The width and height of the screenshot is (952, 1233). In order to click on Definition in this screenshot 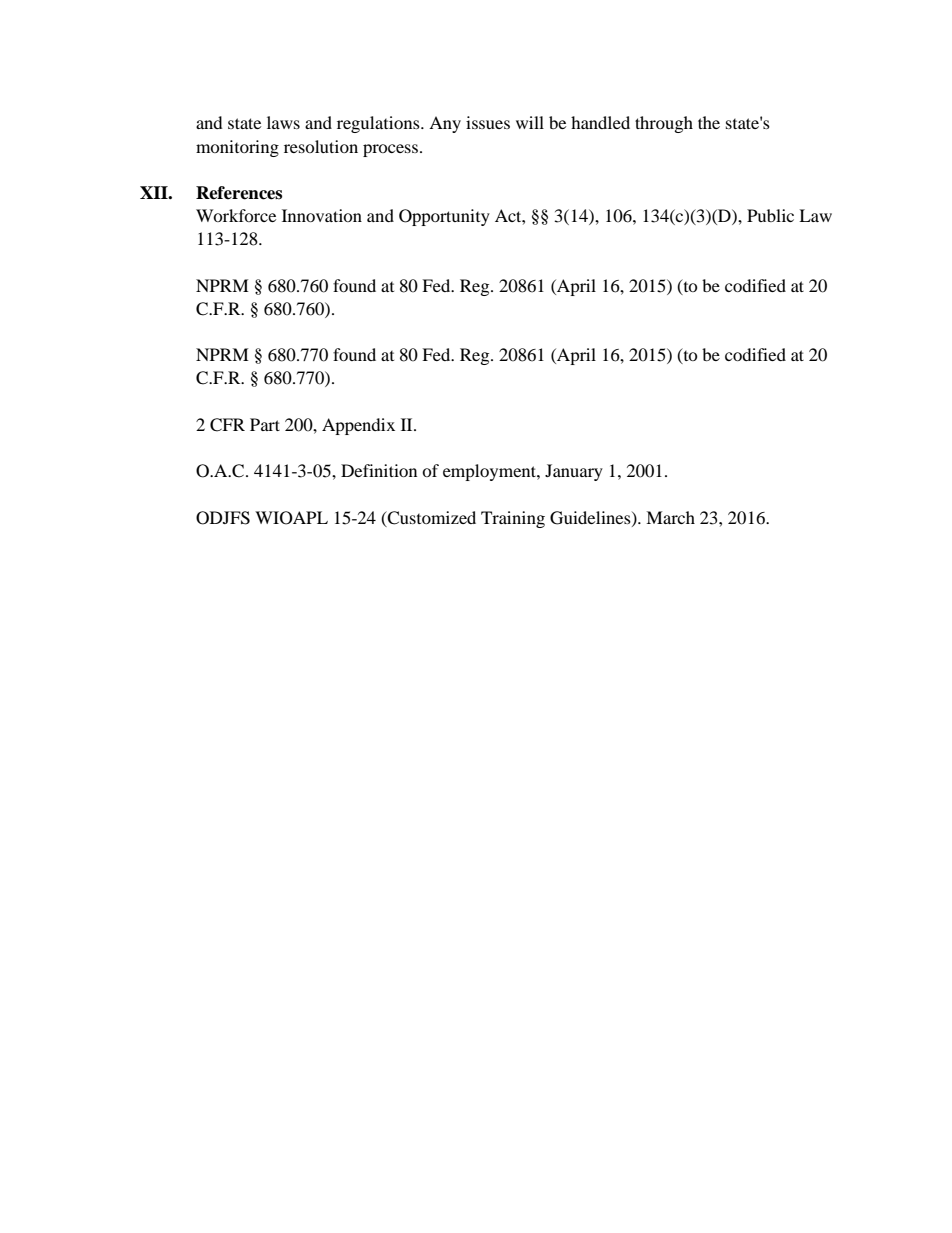, I will do `click(379, 470)`.
